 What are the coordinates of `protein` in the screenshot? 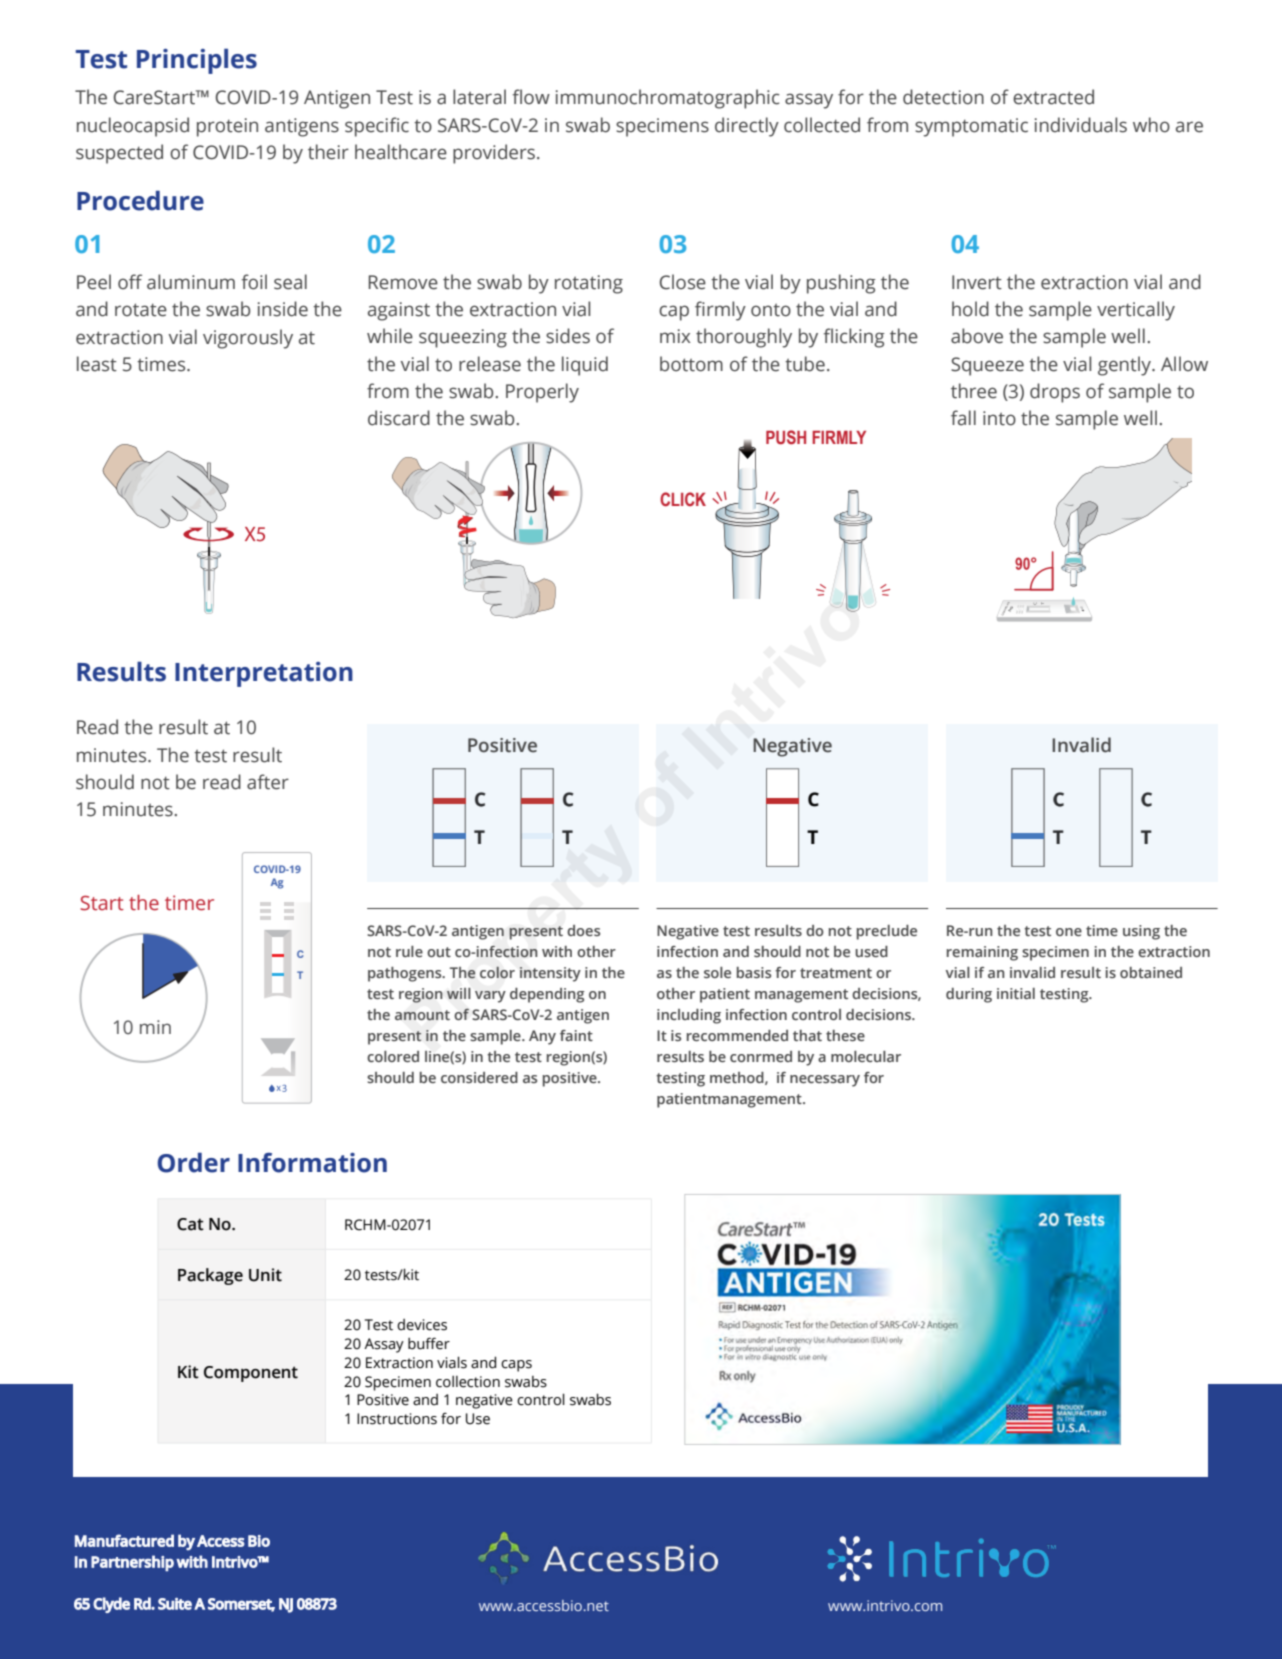 It's located at (227, 127).
